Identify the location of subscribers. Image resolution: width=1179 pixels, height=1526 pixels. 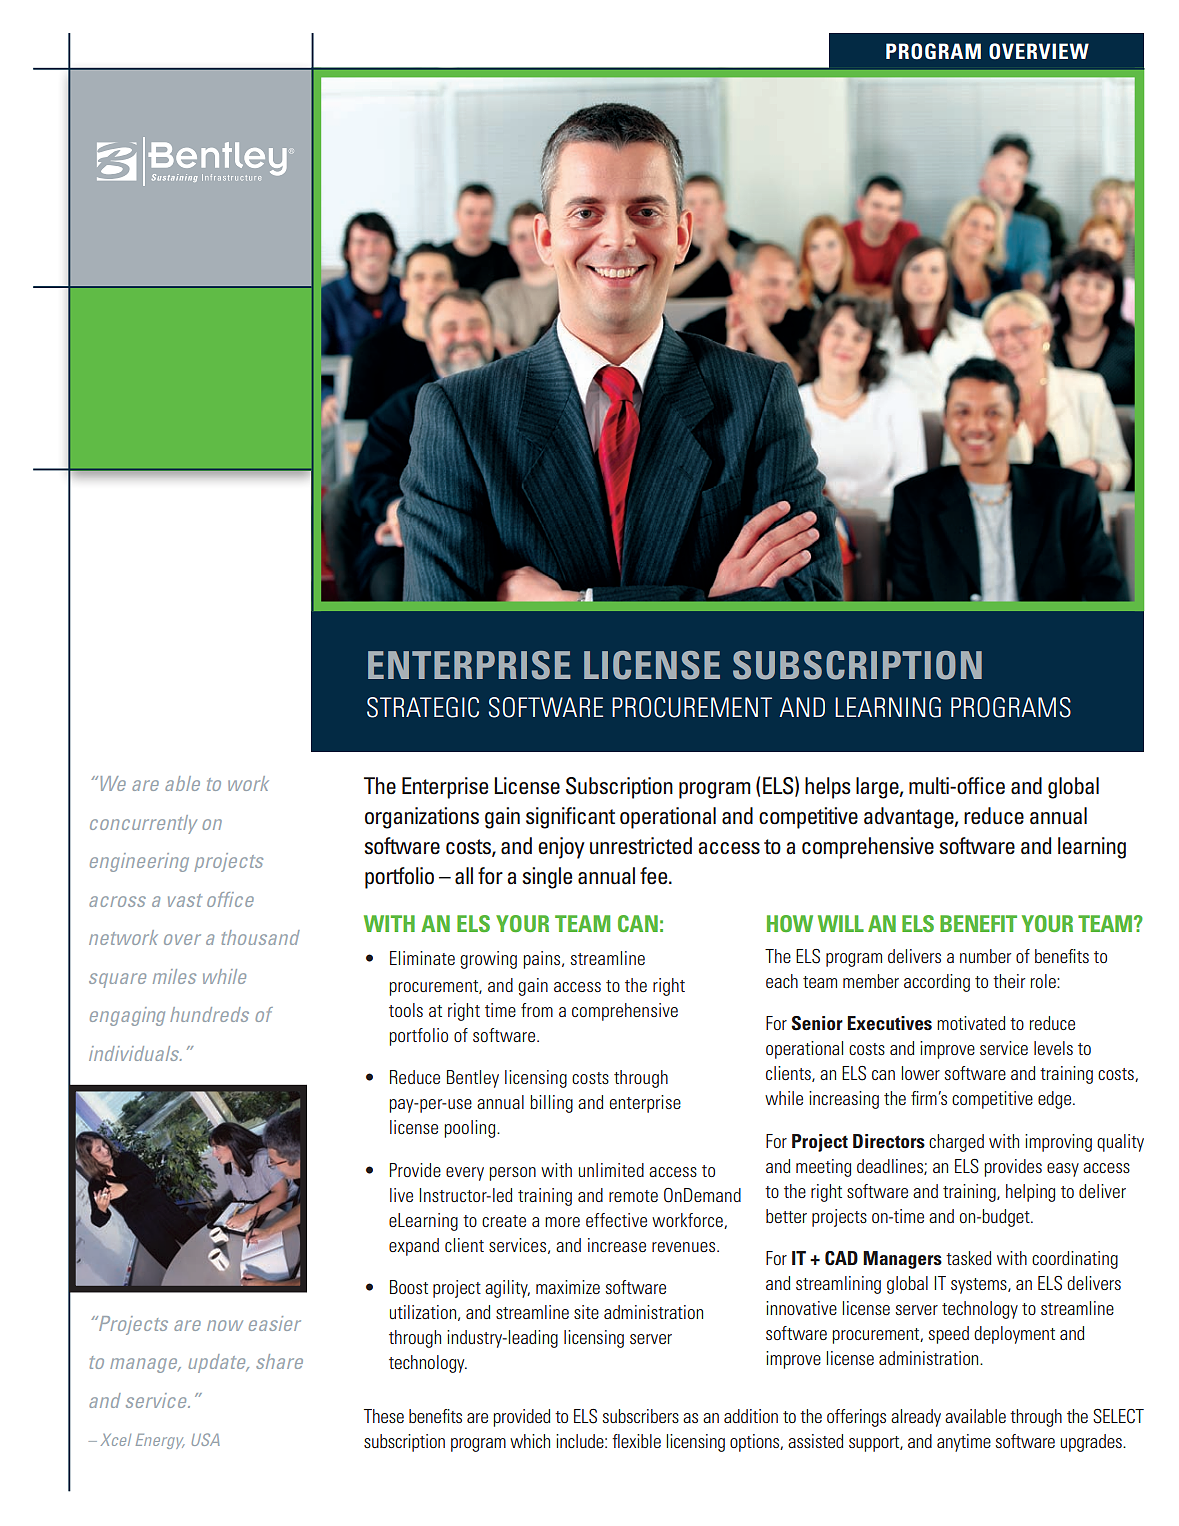
(641, 1416).
